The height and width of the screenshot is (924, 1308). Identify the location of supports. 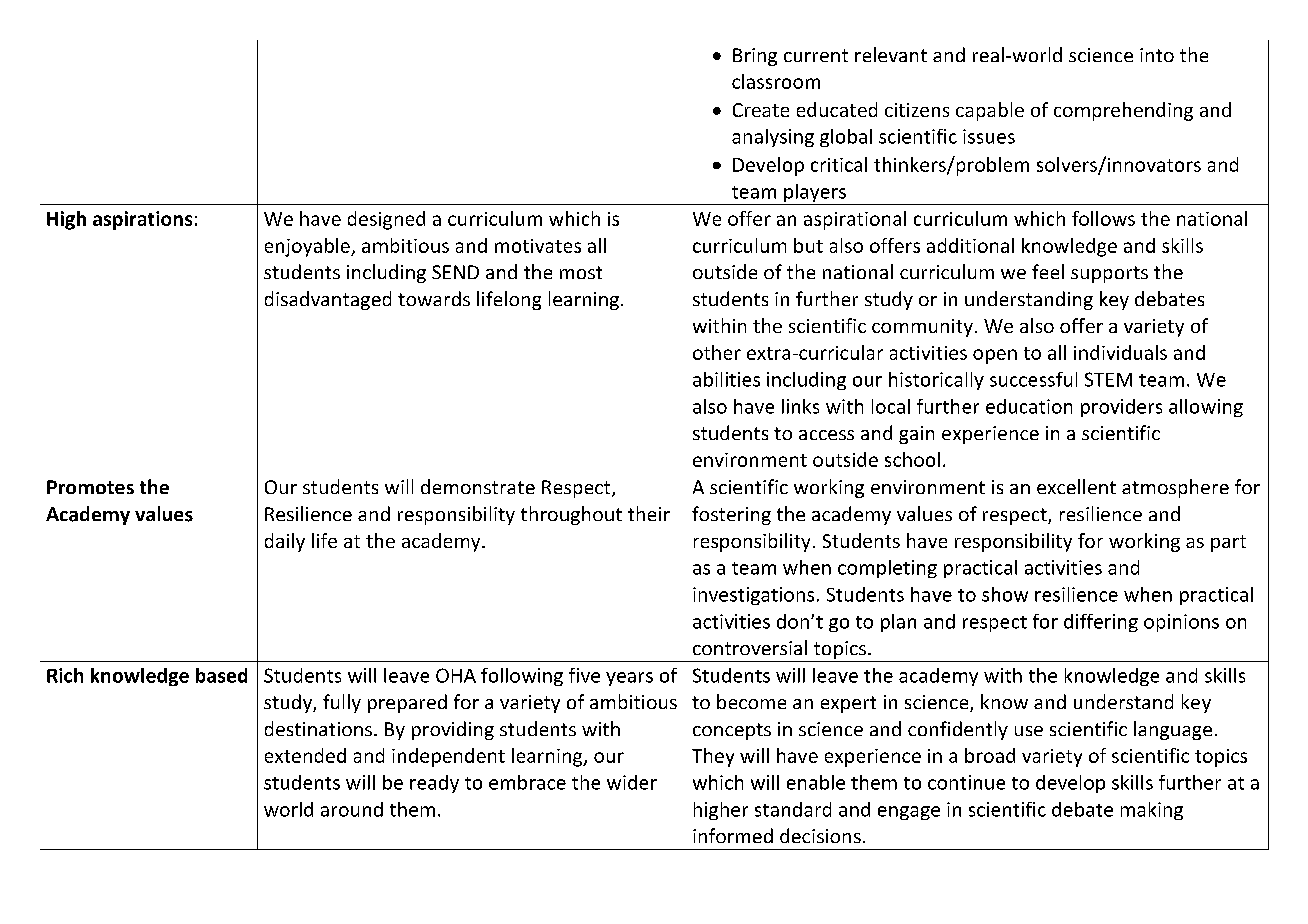
(1109, 274).
